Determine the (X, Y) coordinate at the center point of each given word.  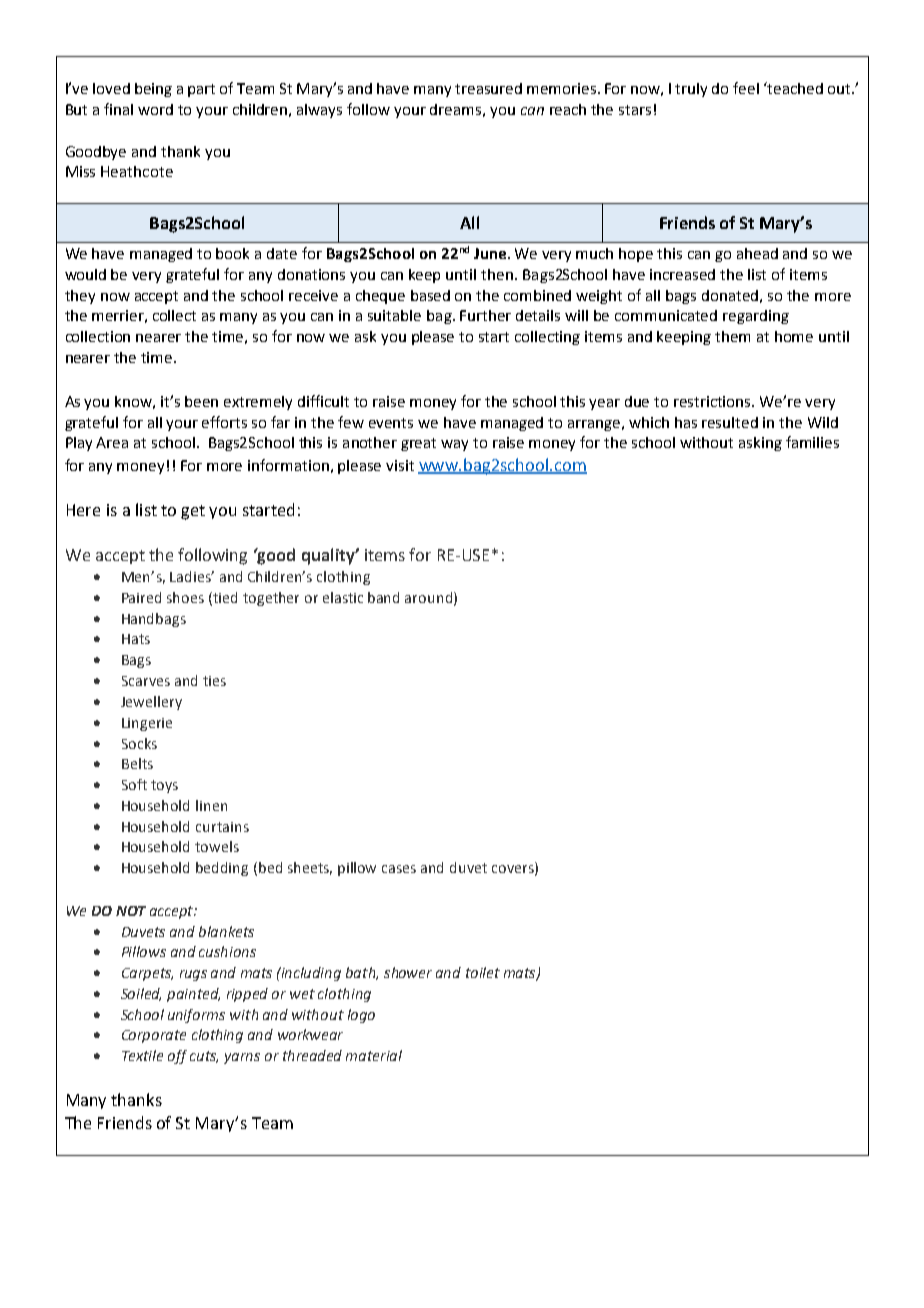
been (201, 401)
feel (746, 88)
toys (164, 786)
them (732, 336)
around (428, 597)
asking (760, 444)
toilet (483, 972)
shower (408, 972)
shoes (185, 597)
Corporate (154, 1036)
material (374, 1055)
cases (399, 869)
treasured (488, 88)
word (155, 109)
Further (485, 315)
